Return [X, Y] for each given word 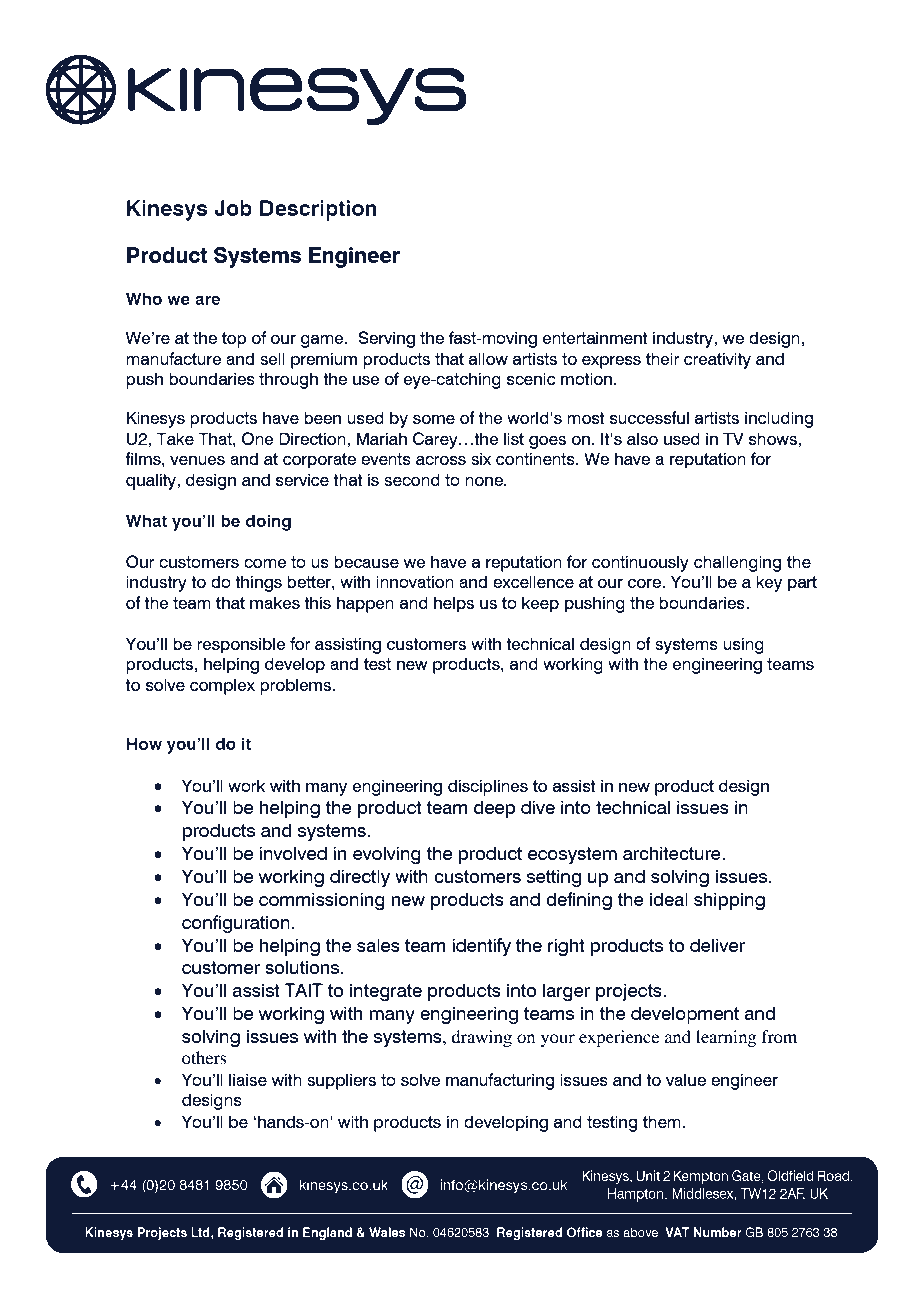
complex [222, 686]
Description [318, 210]
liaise [248, 1080]
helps [454, 604]
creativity [717, 360]
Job [233, 208]
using [743, 645]
